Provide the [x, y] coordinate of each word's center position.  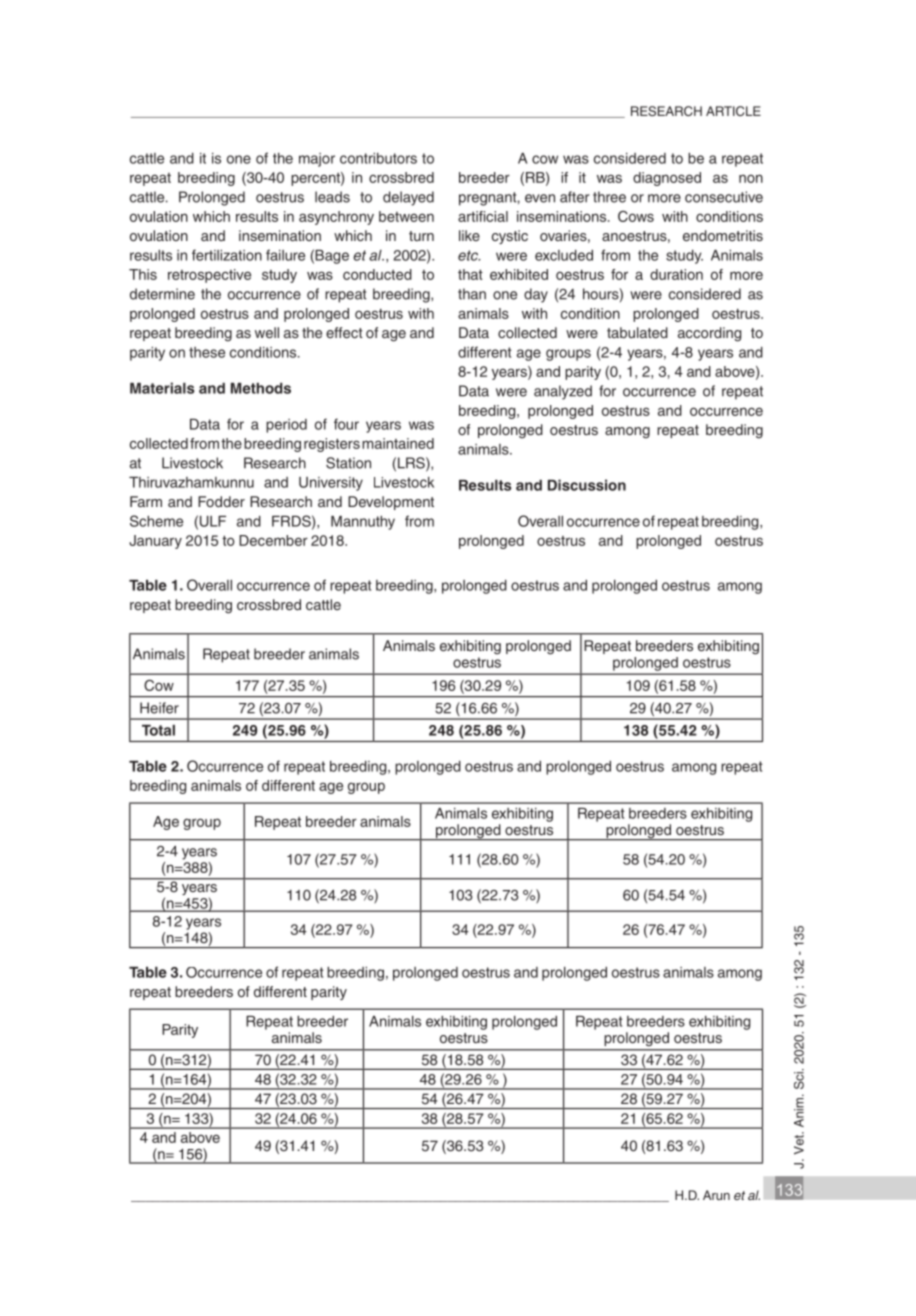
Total [158, 730]
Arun [716, 1195]
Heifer [159, 708]
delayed [408, 198]
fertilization [227, 255]
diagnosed [667, 179]
